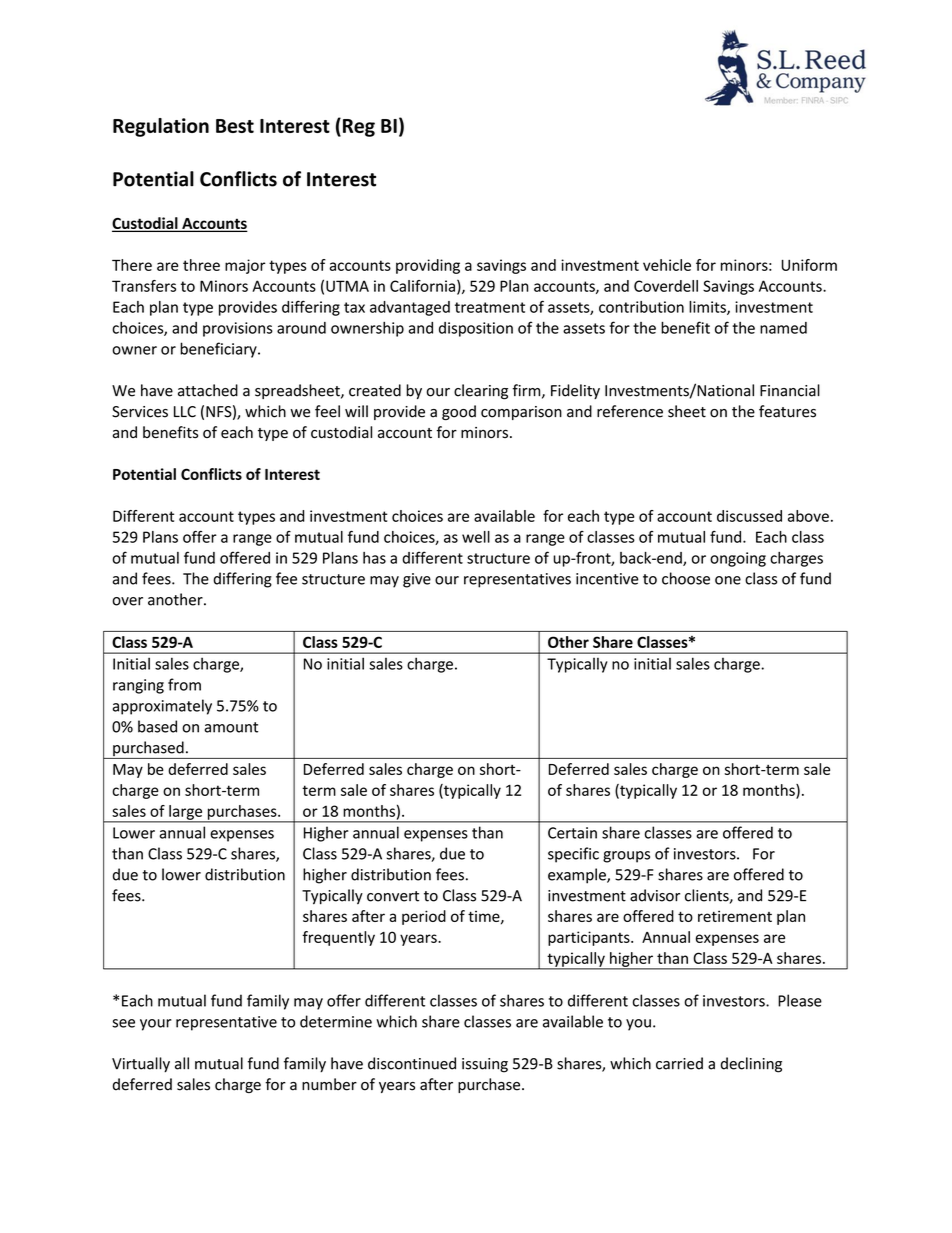  What do you see at coordinates (141, 1064) in the screenshot?
I see `Virtually` at bounding box center [141, 1064].
